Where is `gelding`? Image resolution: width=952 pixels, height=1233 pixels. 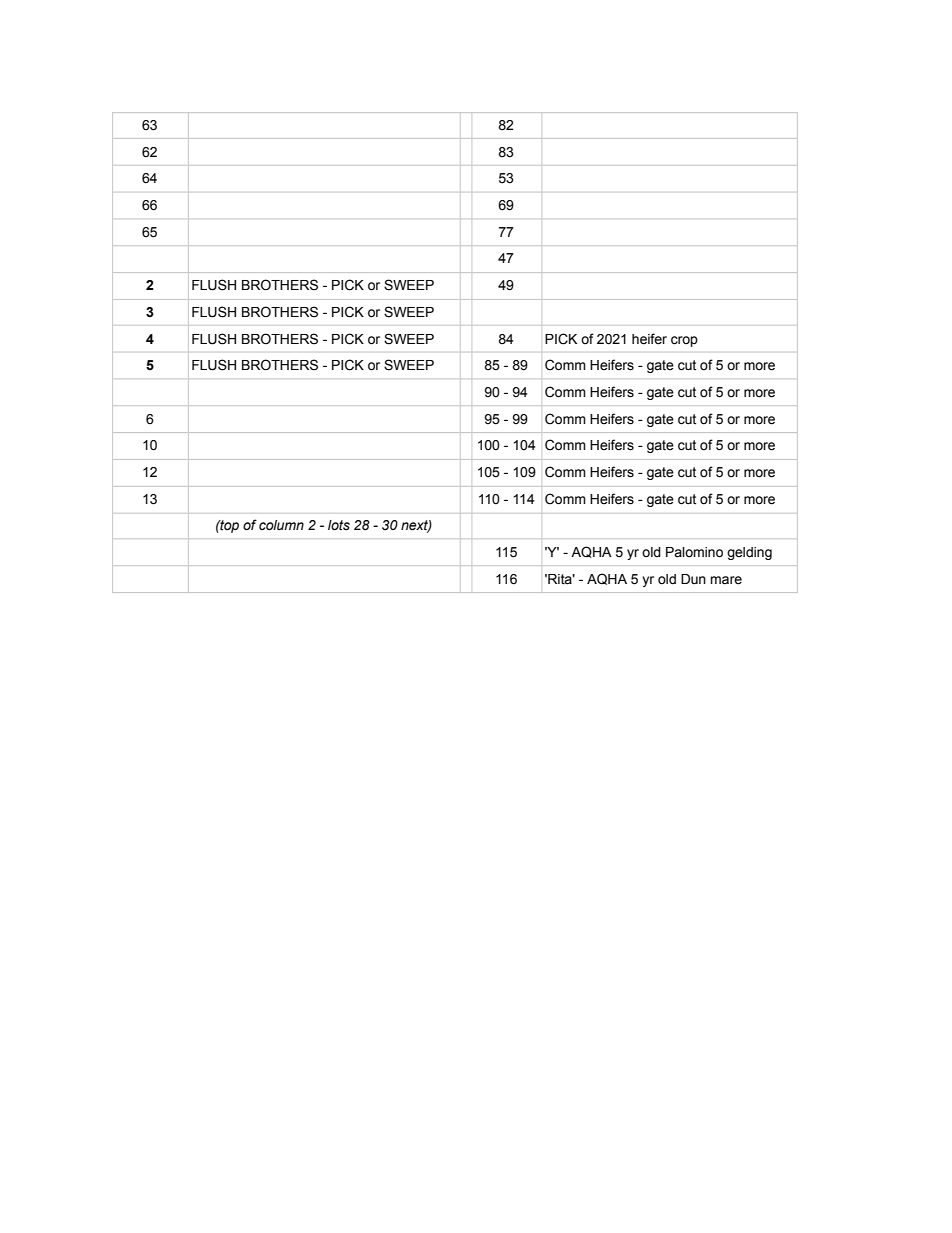
gelding is located at coordinates (749, 553).
